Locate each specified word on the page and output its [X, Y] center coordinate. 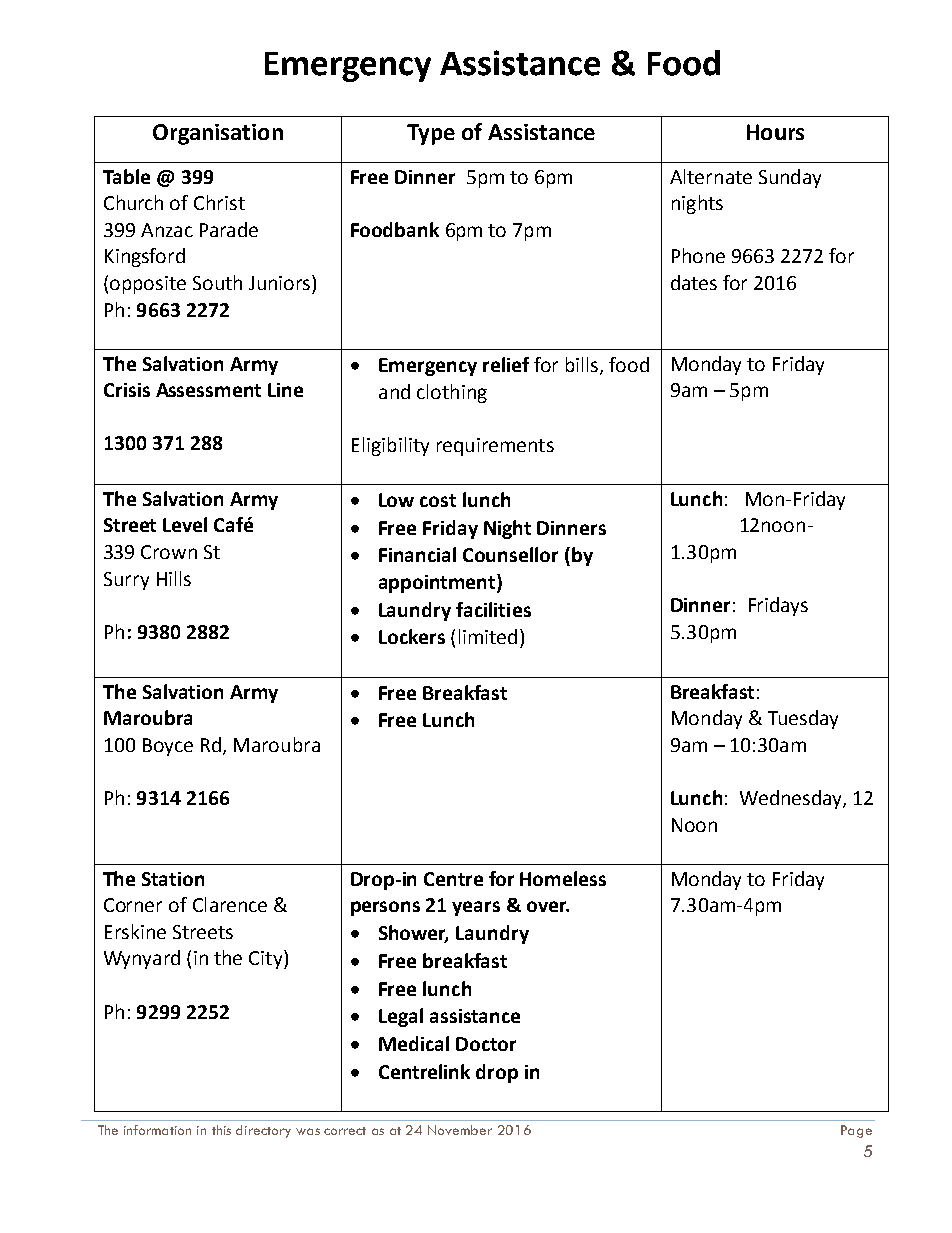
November [460, 1130]
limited [488, 636]
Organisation [218, 134]
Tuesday [803, 719]
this [221, 1130]
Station [173, 879]
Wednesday [792, 799]
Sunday [790, 178]
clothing [452, 393]
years [476, 908]
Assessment [208, 390]
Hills [174, 578]
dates [694, 282]
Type [431, 134]
